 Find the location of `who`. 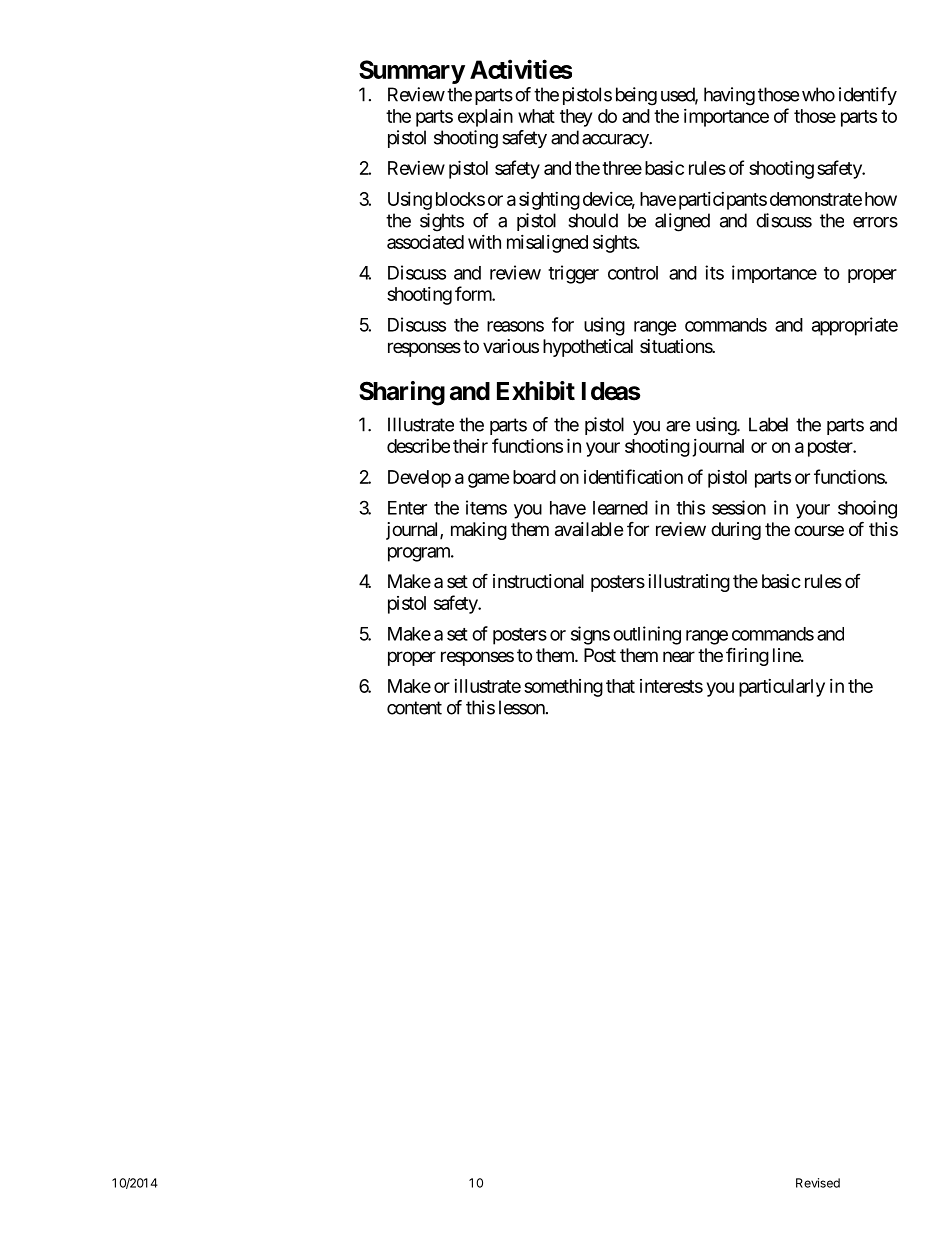

who is located at coordinates (818, 94).
